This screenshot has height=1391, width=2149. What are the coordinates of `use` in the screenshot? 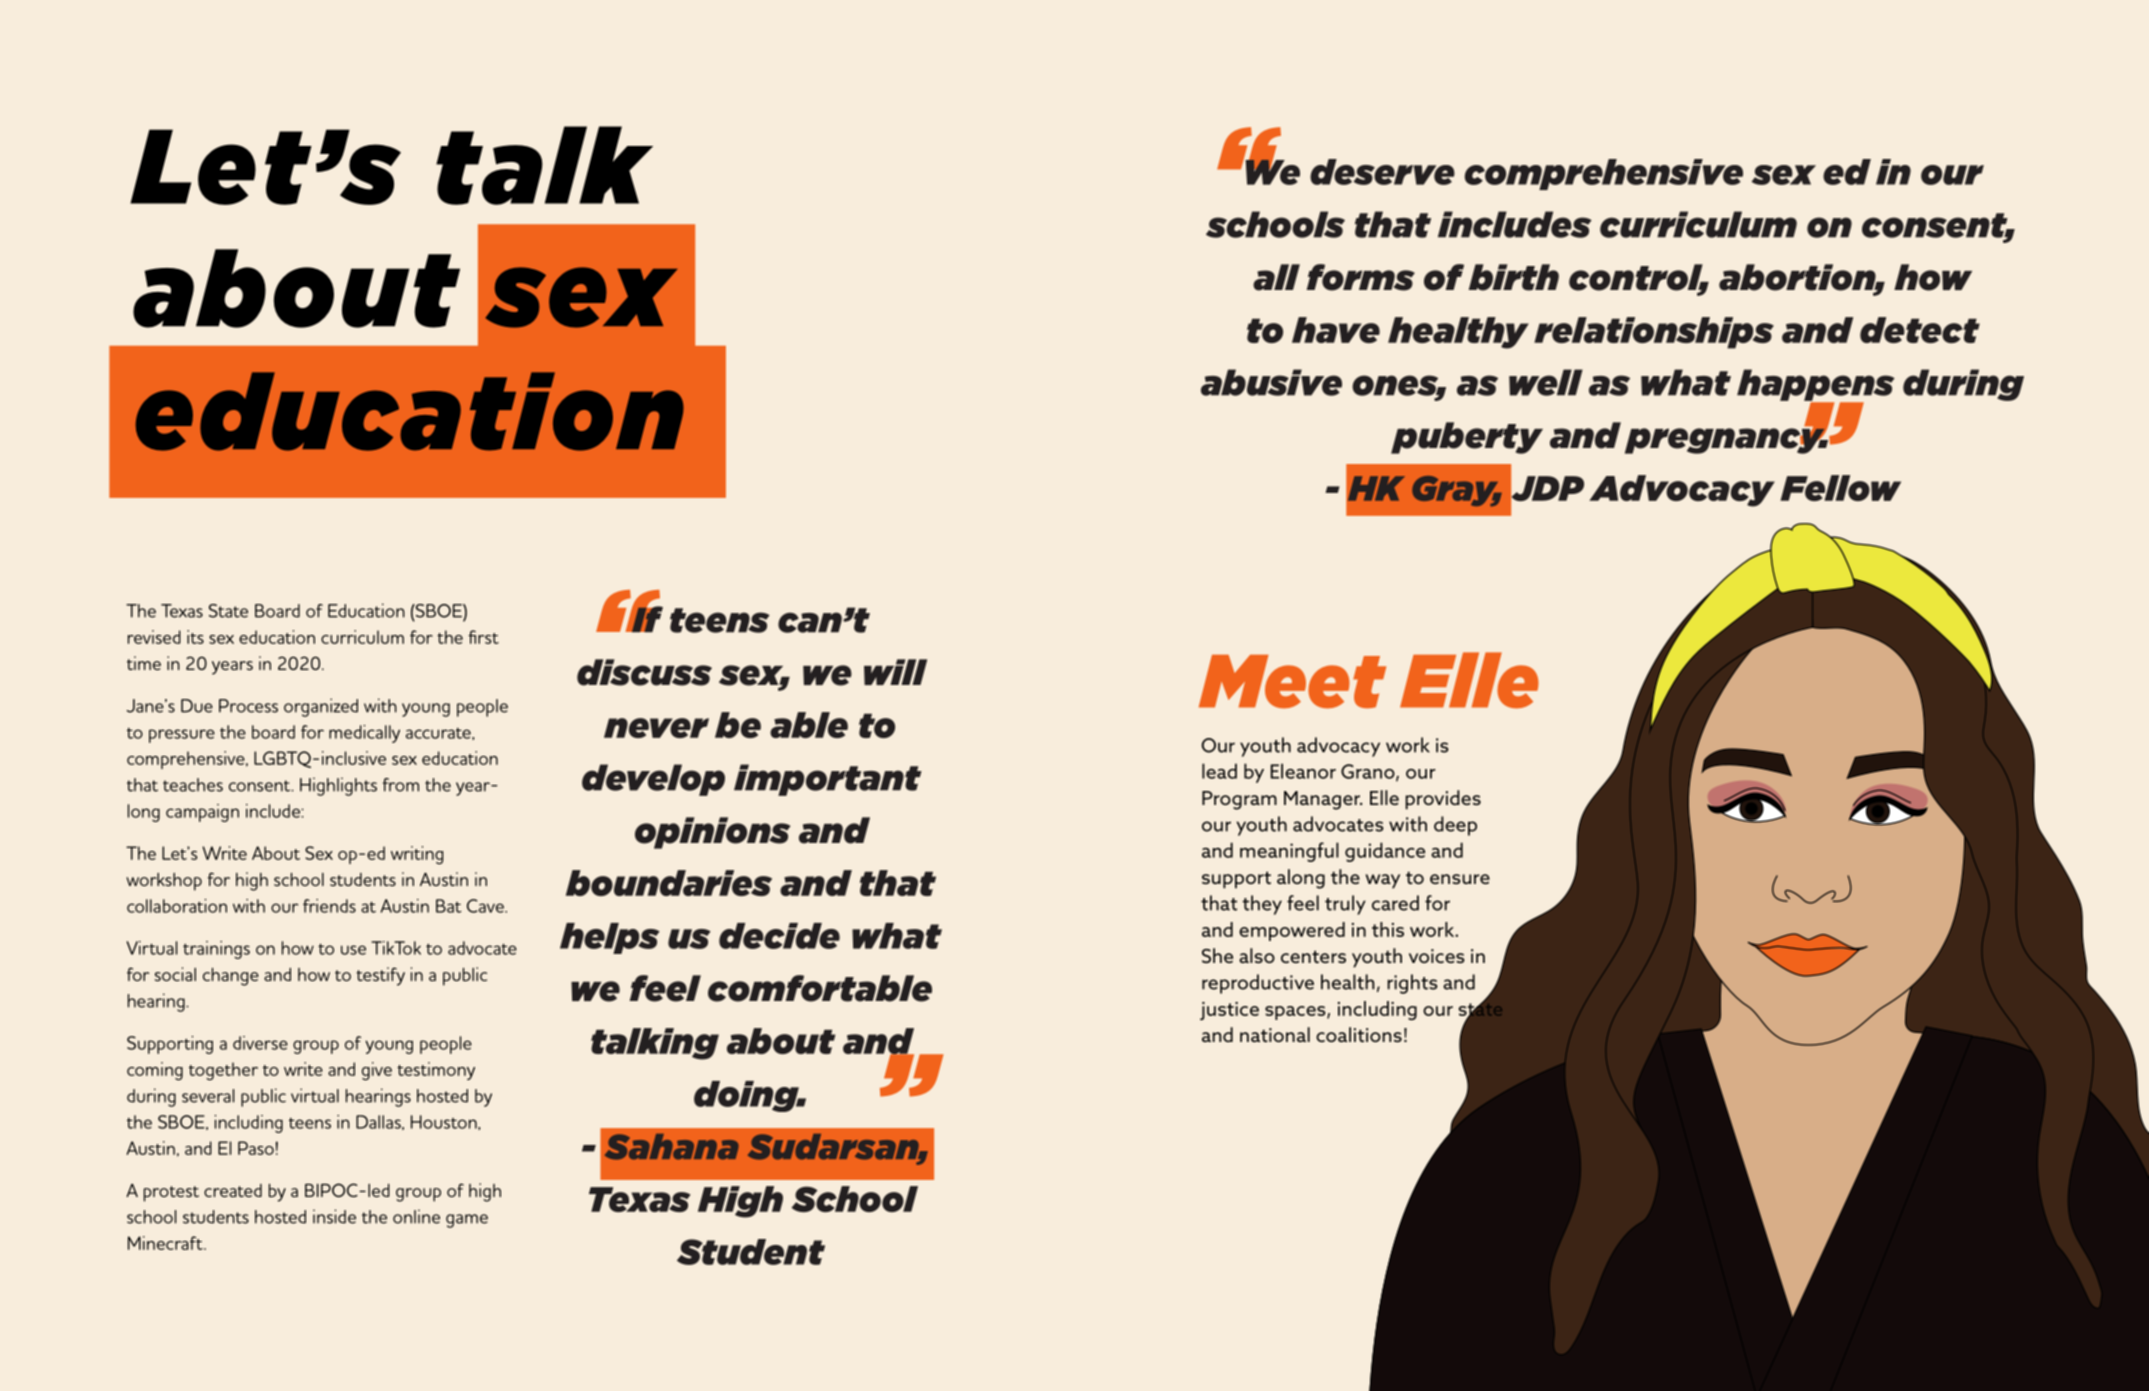 It's located at (353, 950).
